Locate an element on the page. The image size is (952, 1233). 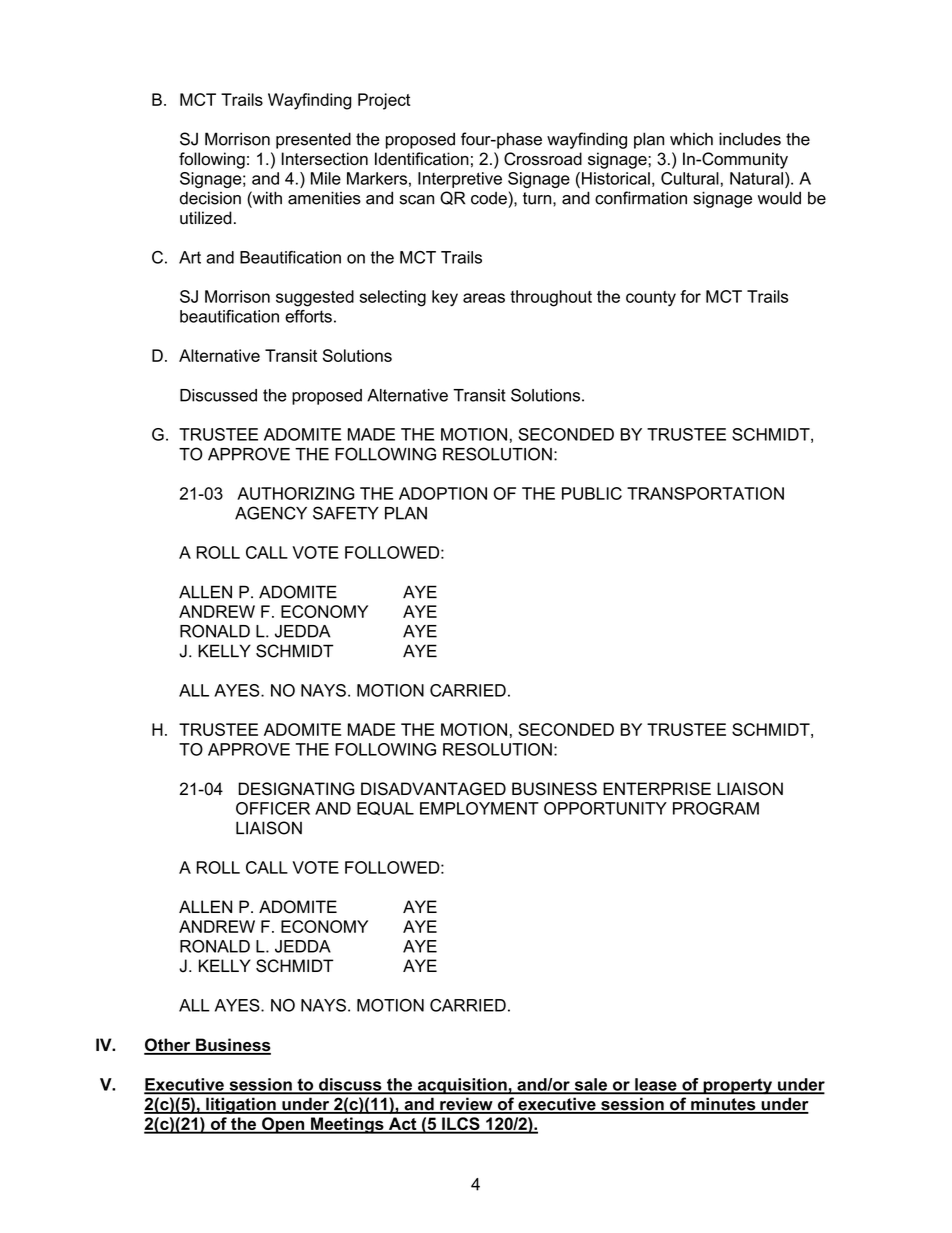
which is located at coordinates (691, 139).
